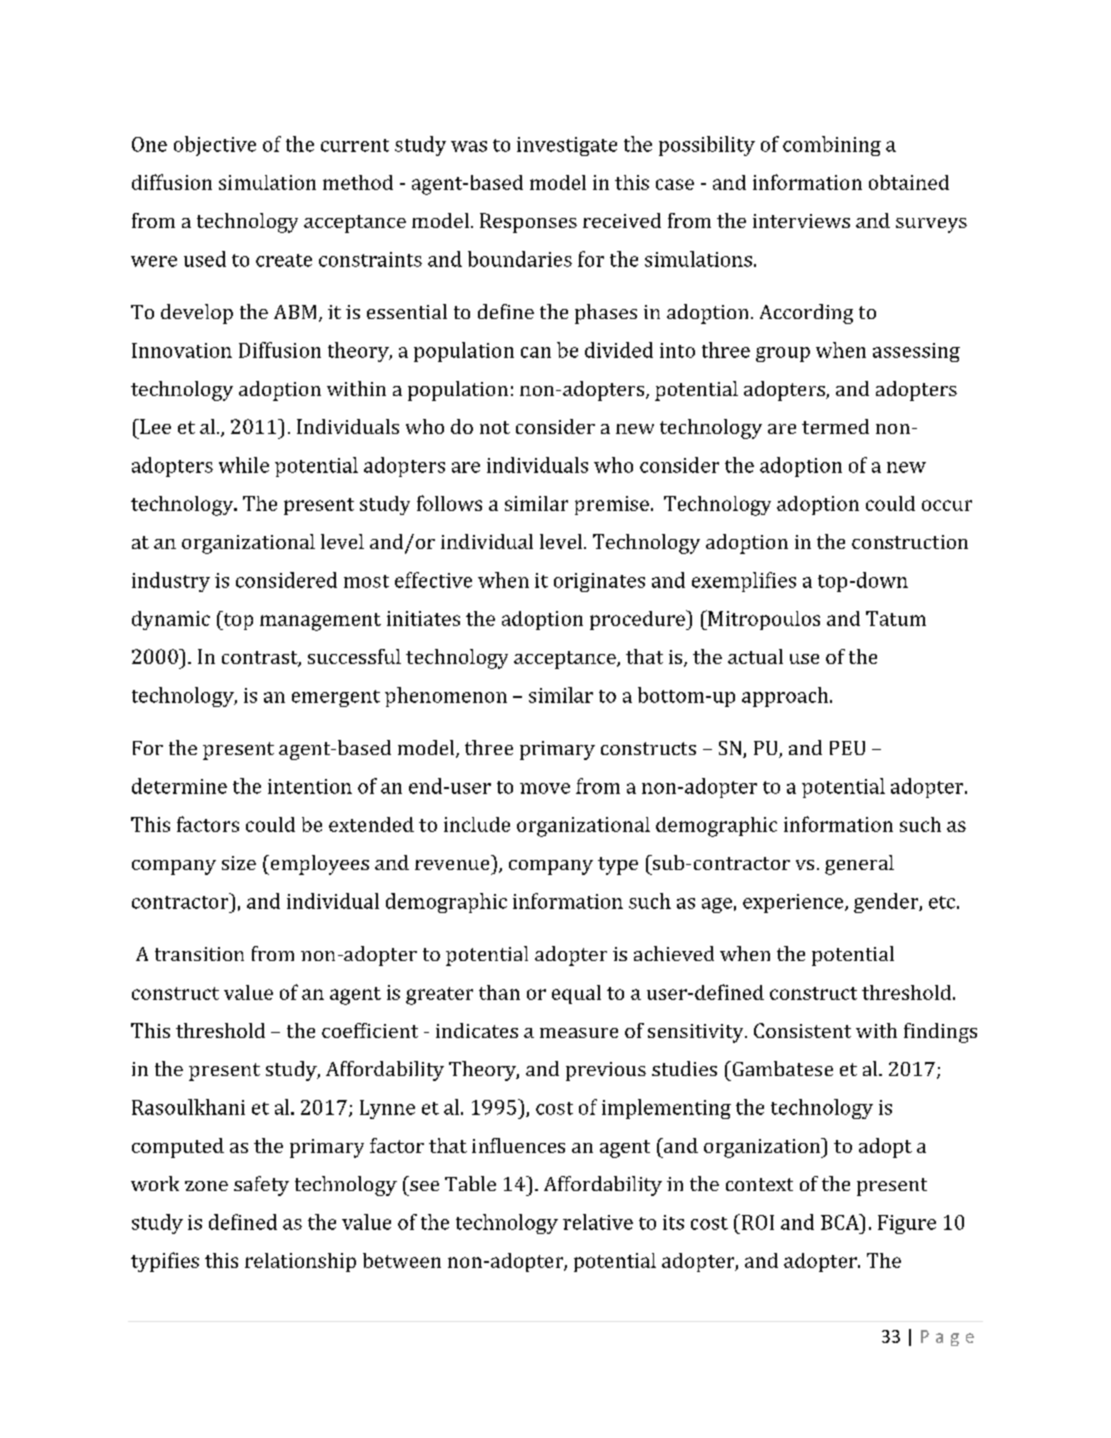 The width and height of the image is (1111, 1438). What do you see at coordinates (446, 697) in the image?
I see `phenomenon` at bounding box center [446, 697].
